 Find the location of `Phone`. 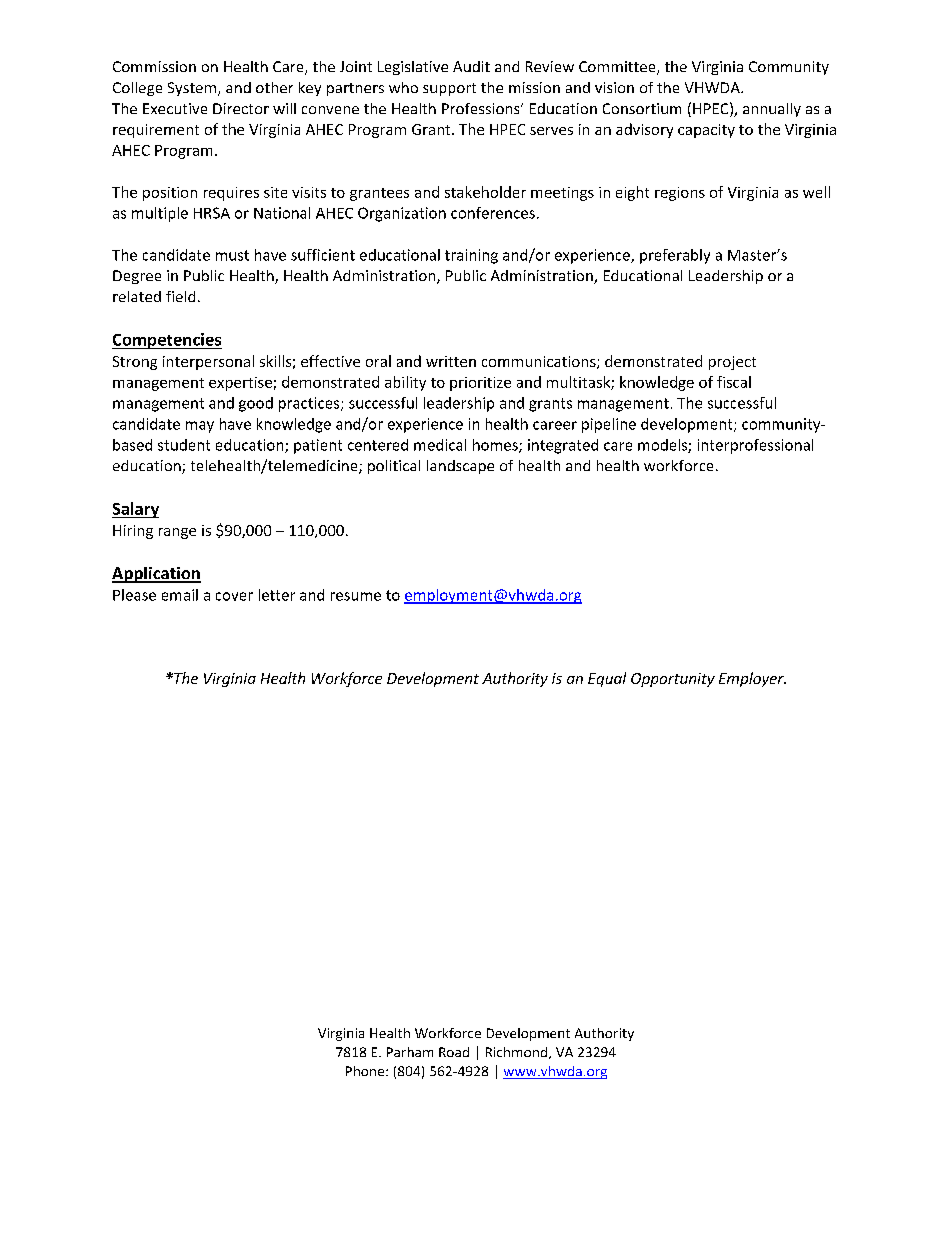

Phone is located at coordinates (366, 1071).
